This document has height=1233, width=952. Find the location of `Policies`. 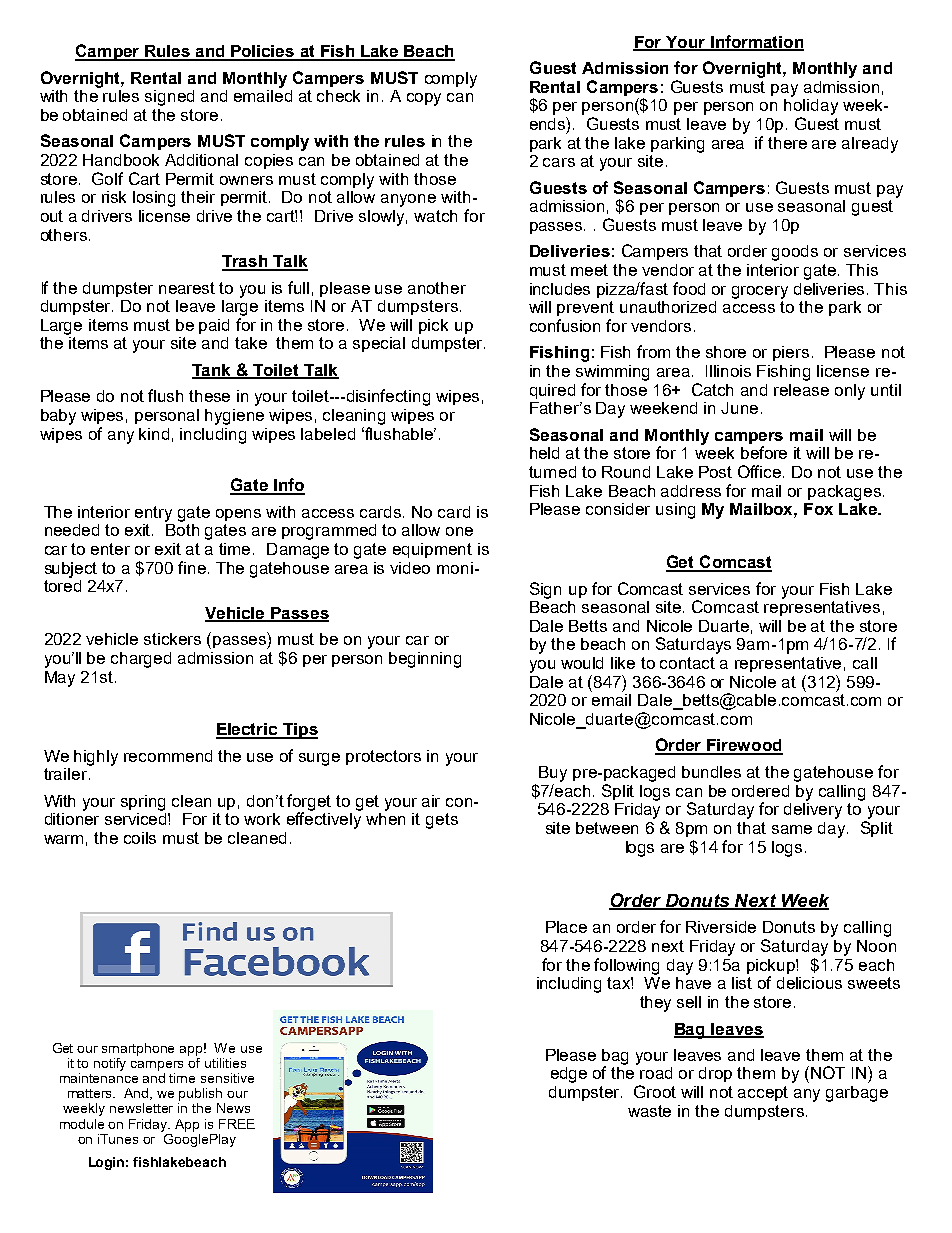

Policies is located at coordinates (263, 52).
